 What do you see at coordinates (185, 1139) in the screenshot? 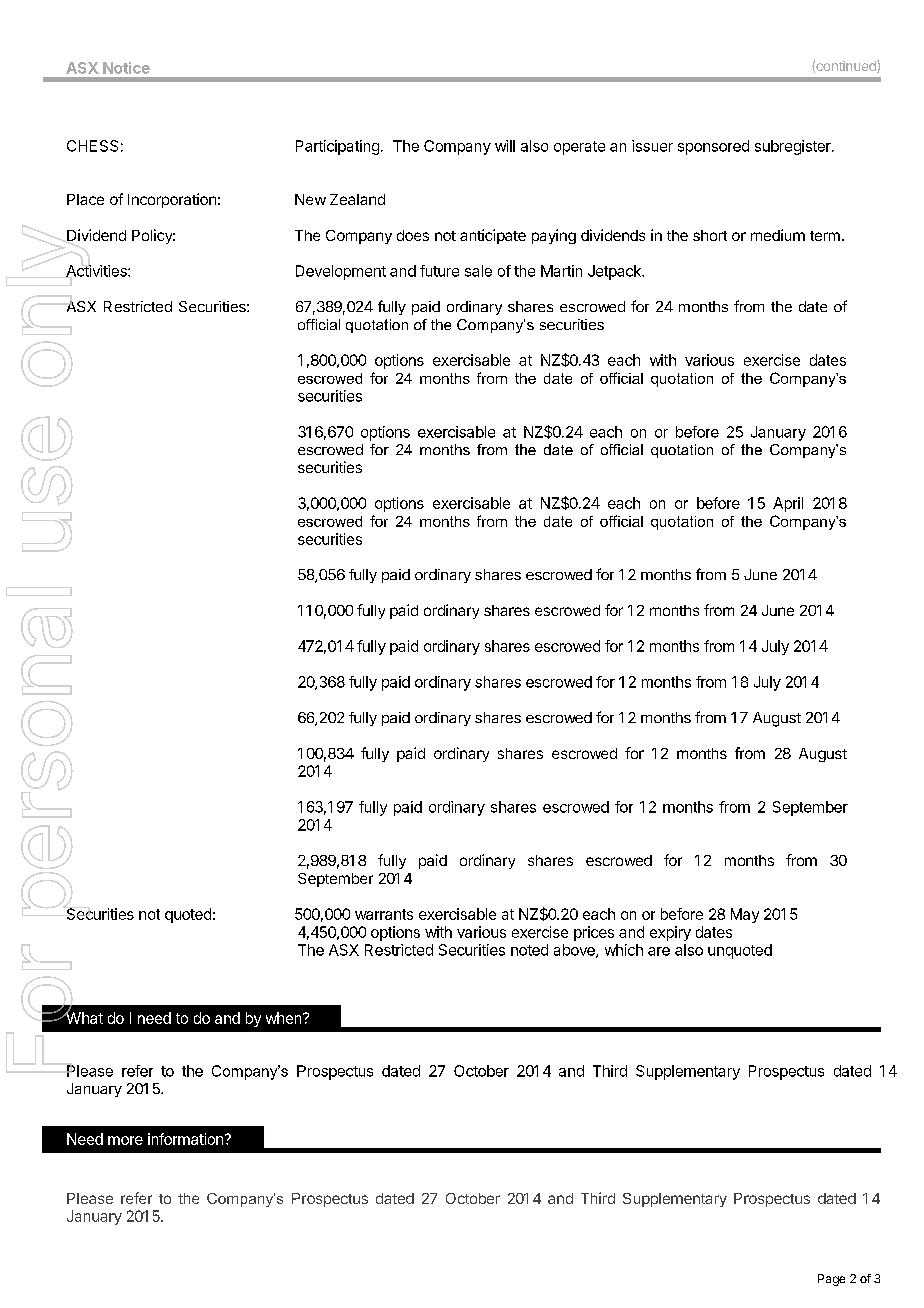
I see `information` at bounding box center [185, 1139].
